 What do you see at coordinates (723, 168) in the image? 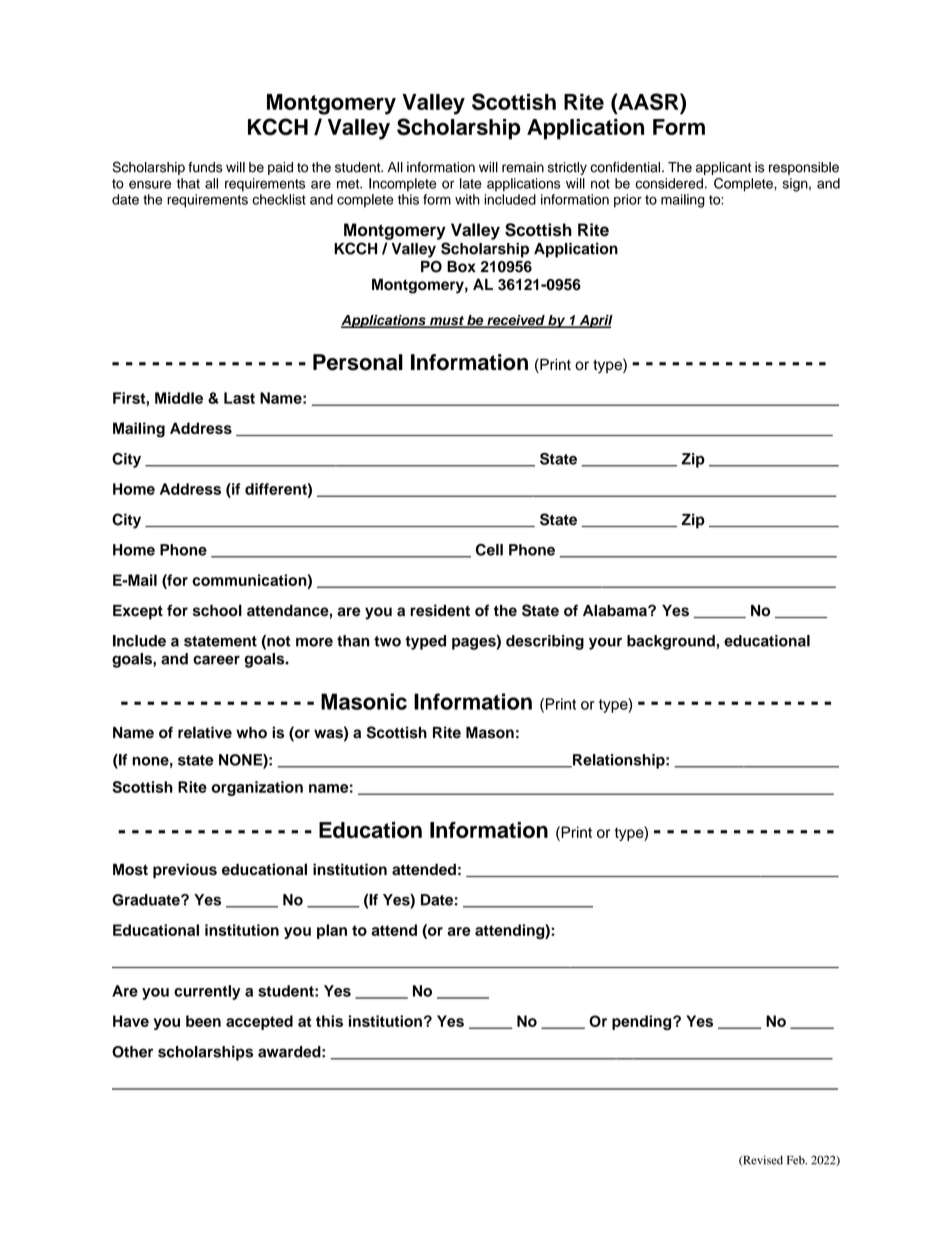
I see `applicant` at bounding box center [723, 168].
